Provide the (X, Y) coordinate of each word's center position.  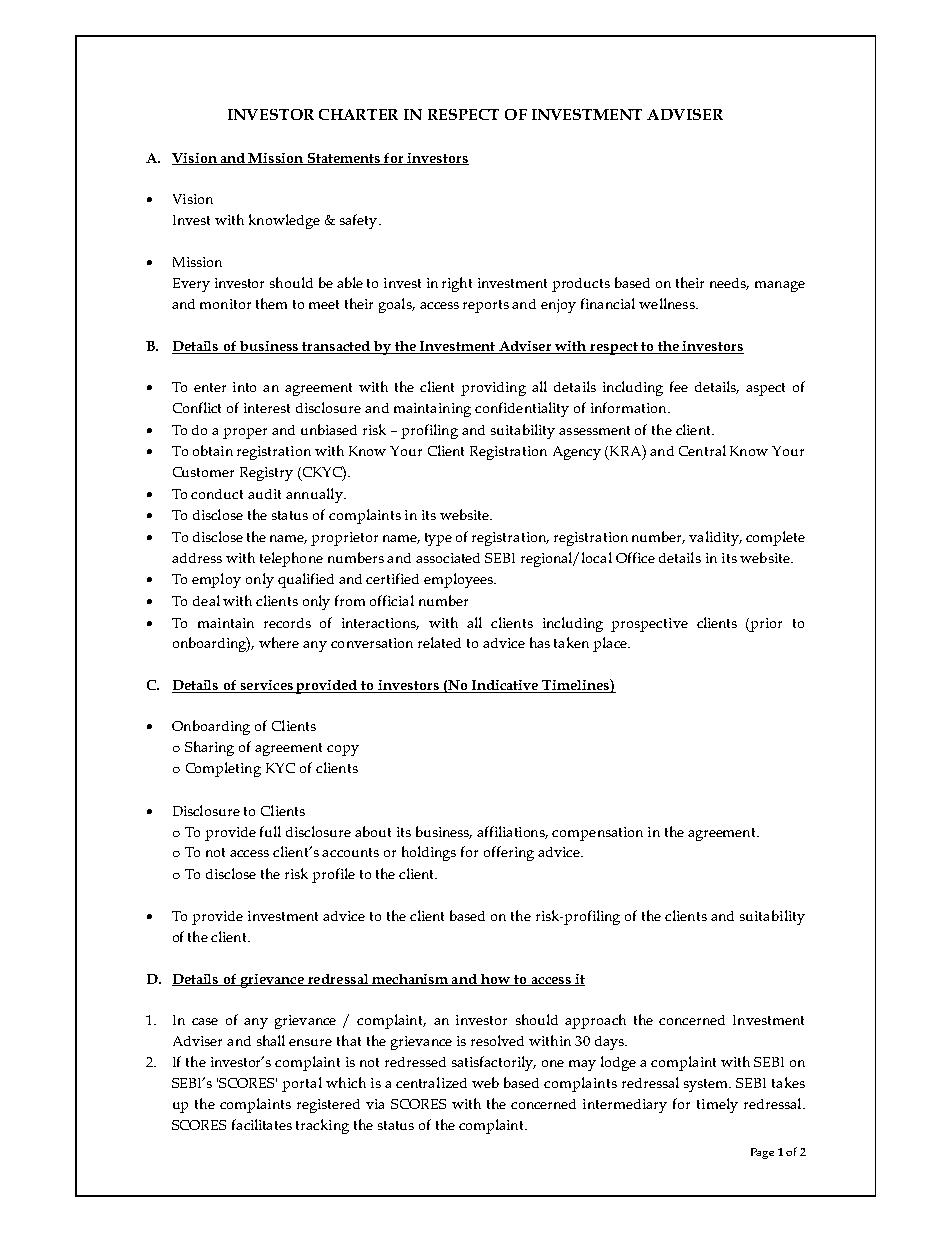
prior (765, 625)
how (496, 980)
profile (333, 875)
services (267, 686)
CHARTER (358, 114)
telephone (291, 559)
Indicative (505, 686)
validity (715, 538)
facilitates (262, 1124)
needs (729, 284)
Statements (344, 159)
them (271, 303)
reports (486, 306)
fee (679, 386)
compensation (597, 834)
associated (448, 558)
